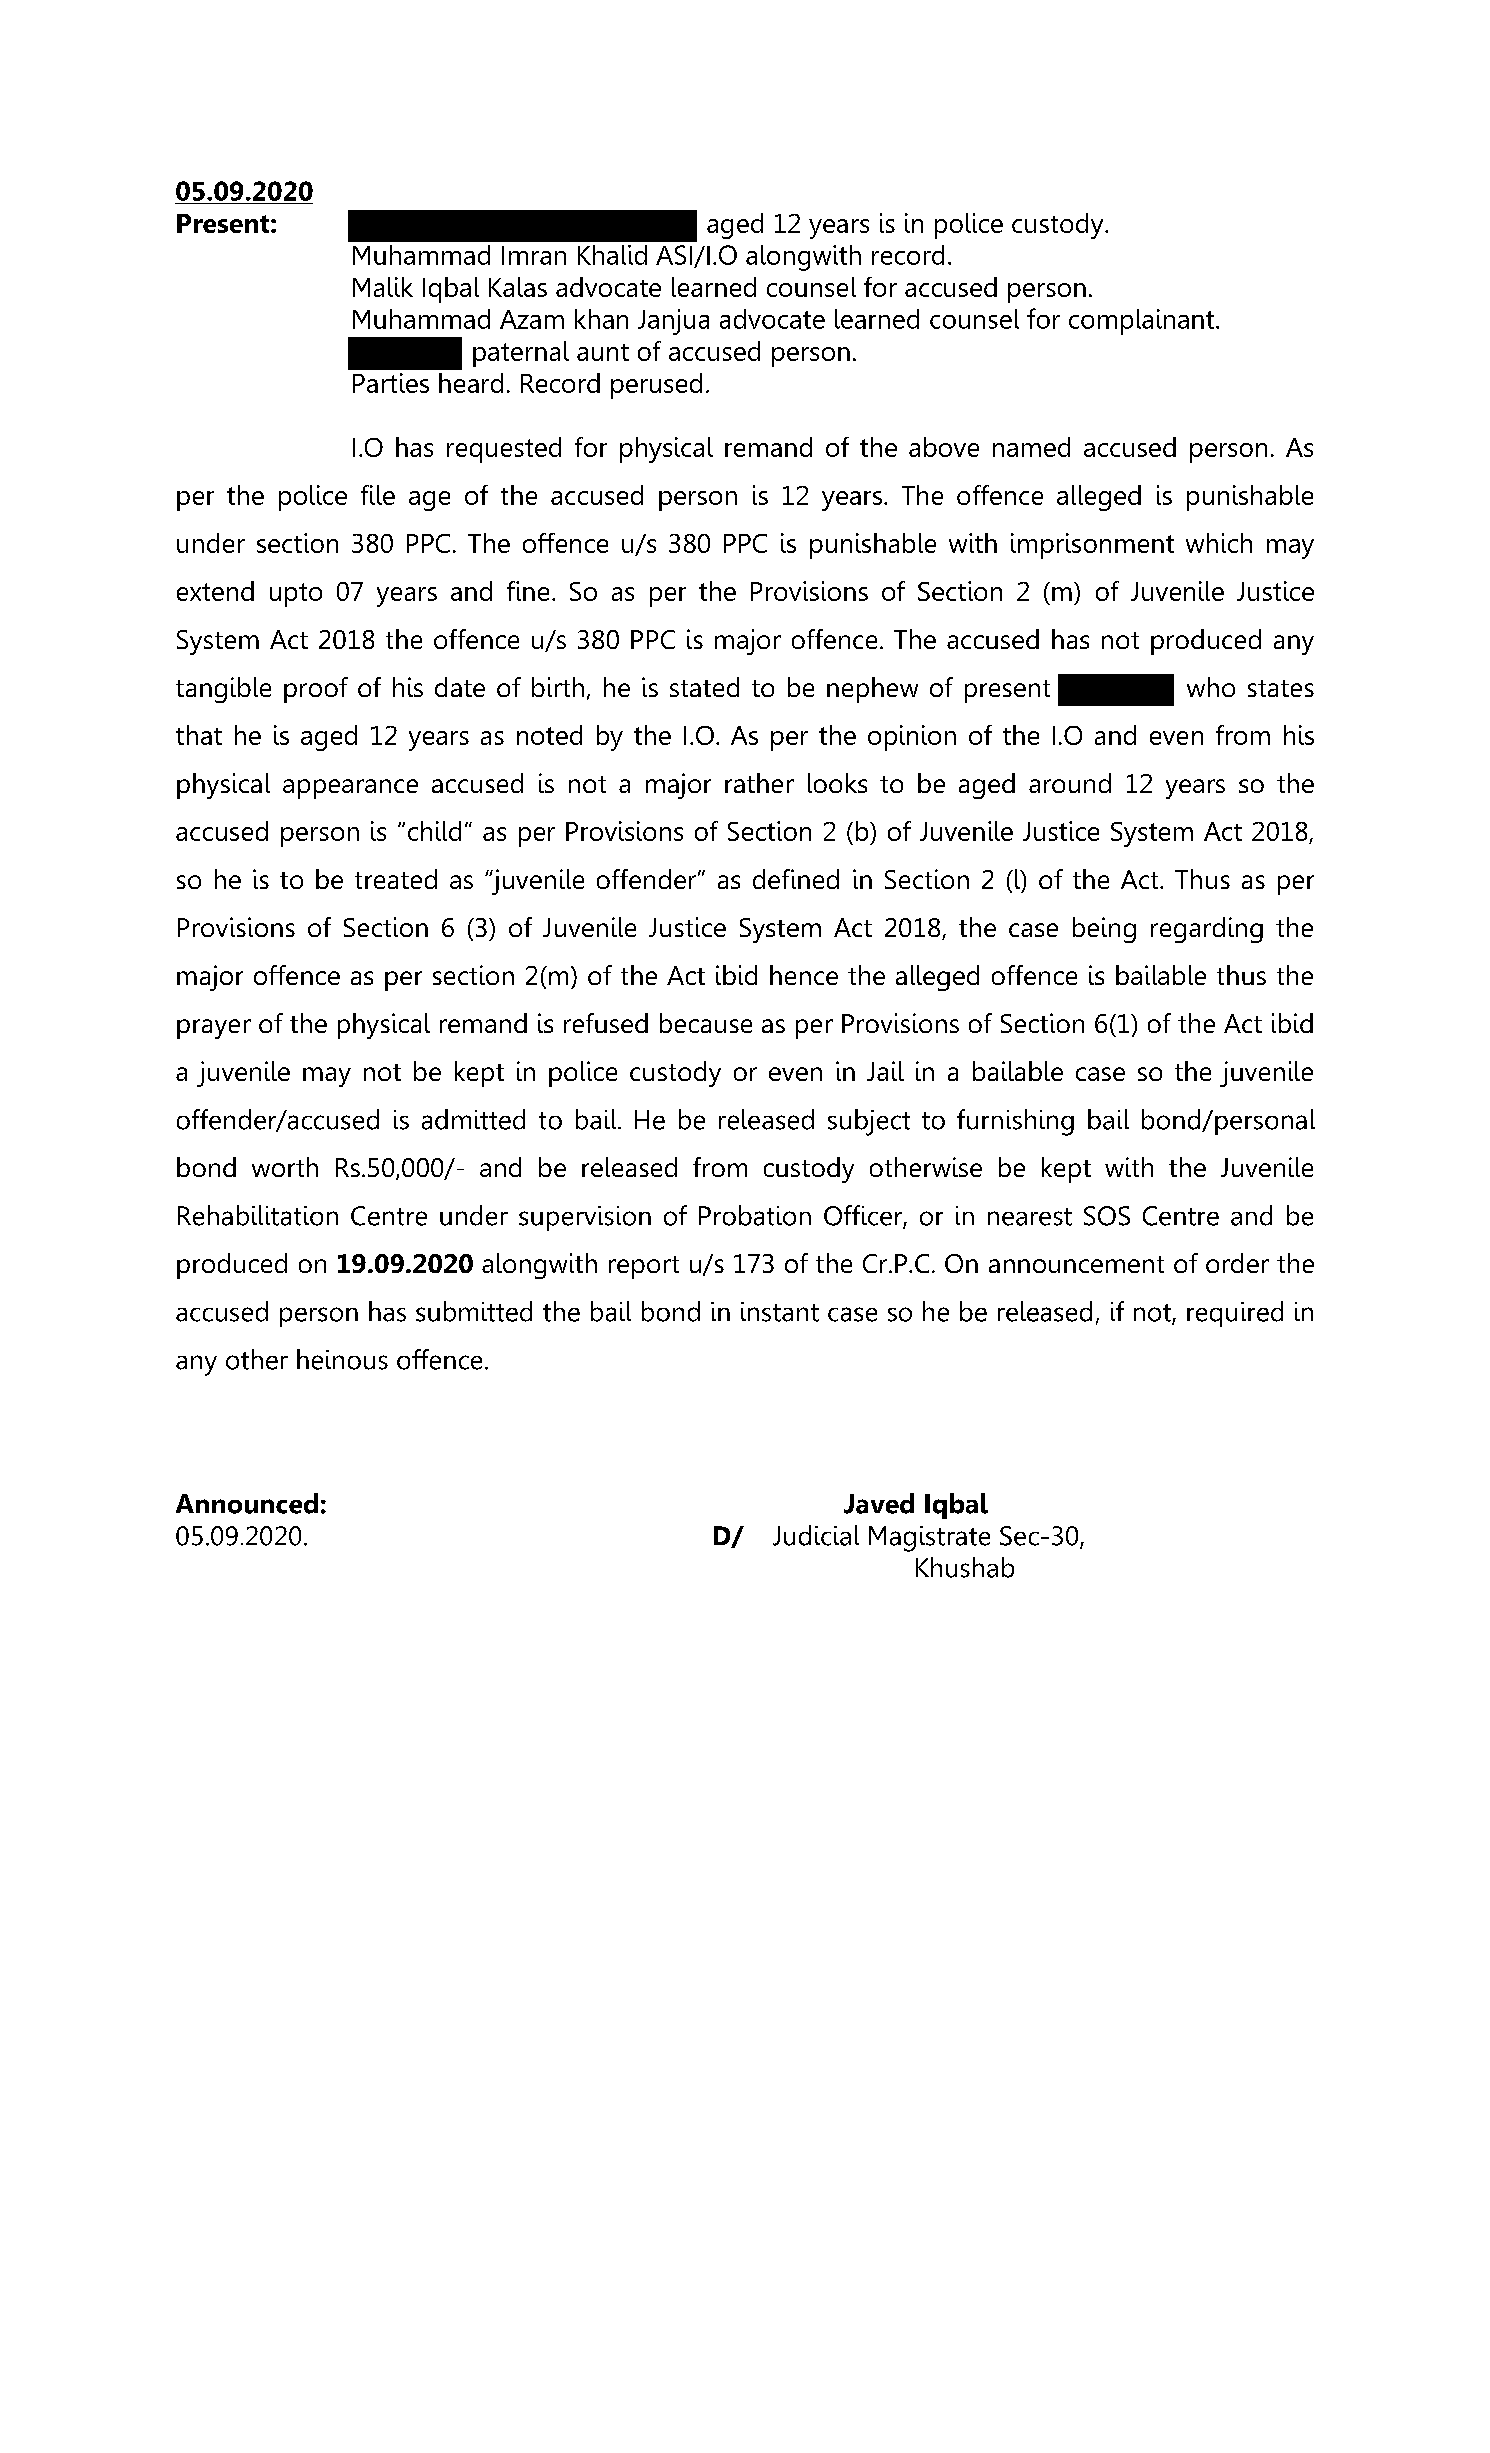 This page has height=2453, width=1490. What do you see at coordinates (1015, 1122) in the page?
I see `furnishing` at bounding box center [1015, 1122].
